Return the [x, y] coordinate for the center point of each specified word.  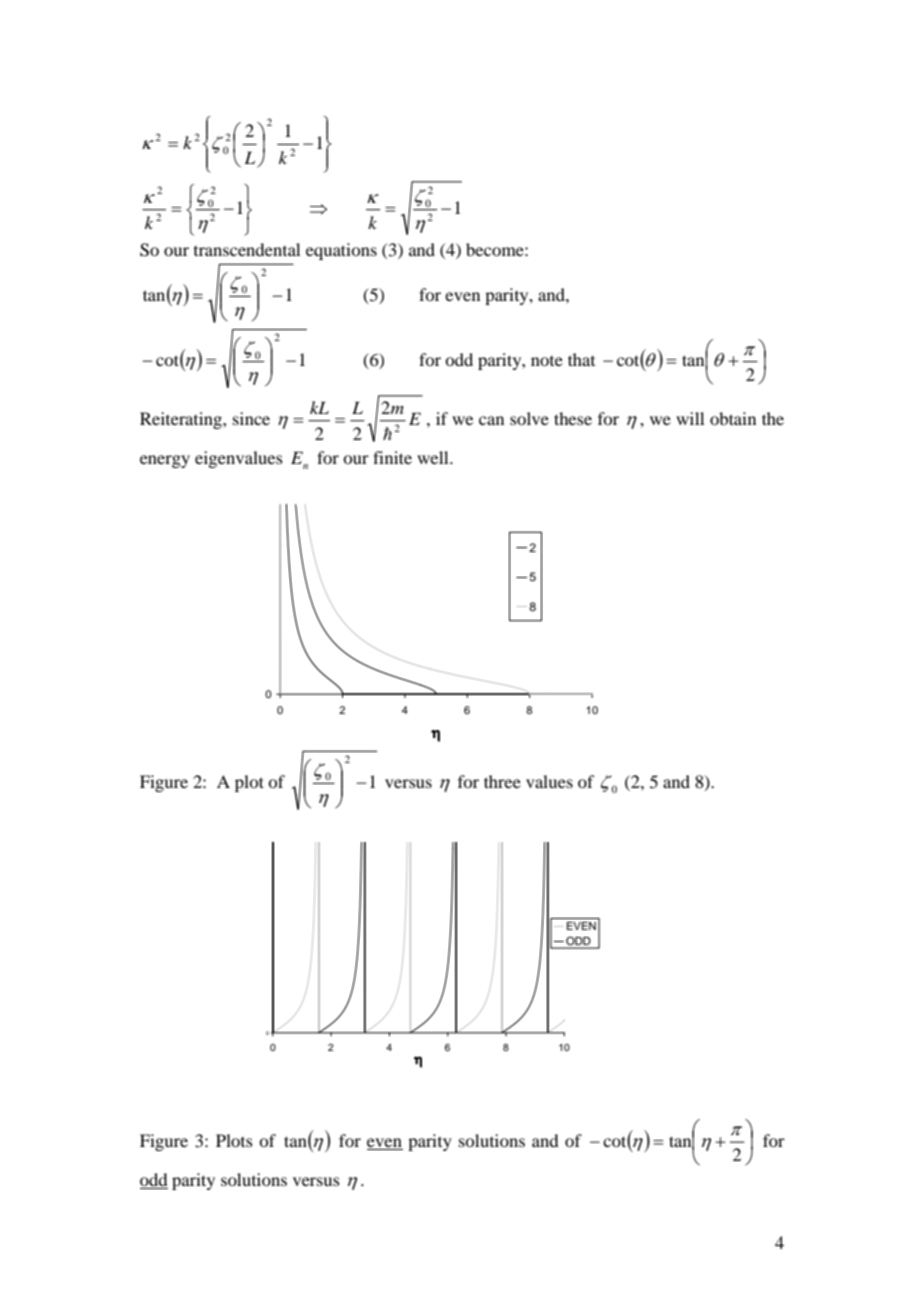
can [491, 420]
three [502, 781]
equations [341, 251]
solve [529, 418]
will [690, 418]
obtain [733, 418]
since [251, 418]
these [573, 418]
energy [165, 461]
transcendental [247, 249]
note [547, 361]
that [581, 359]
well [434, 457]
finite [392, 457]
